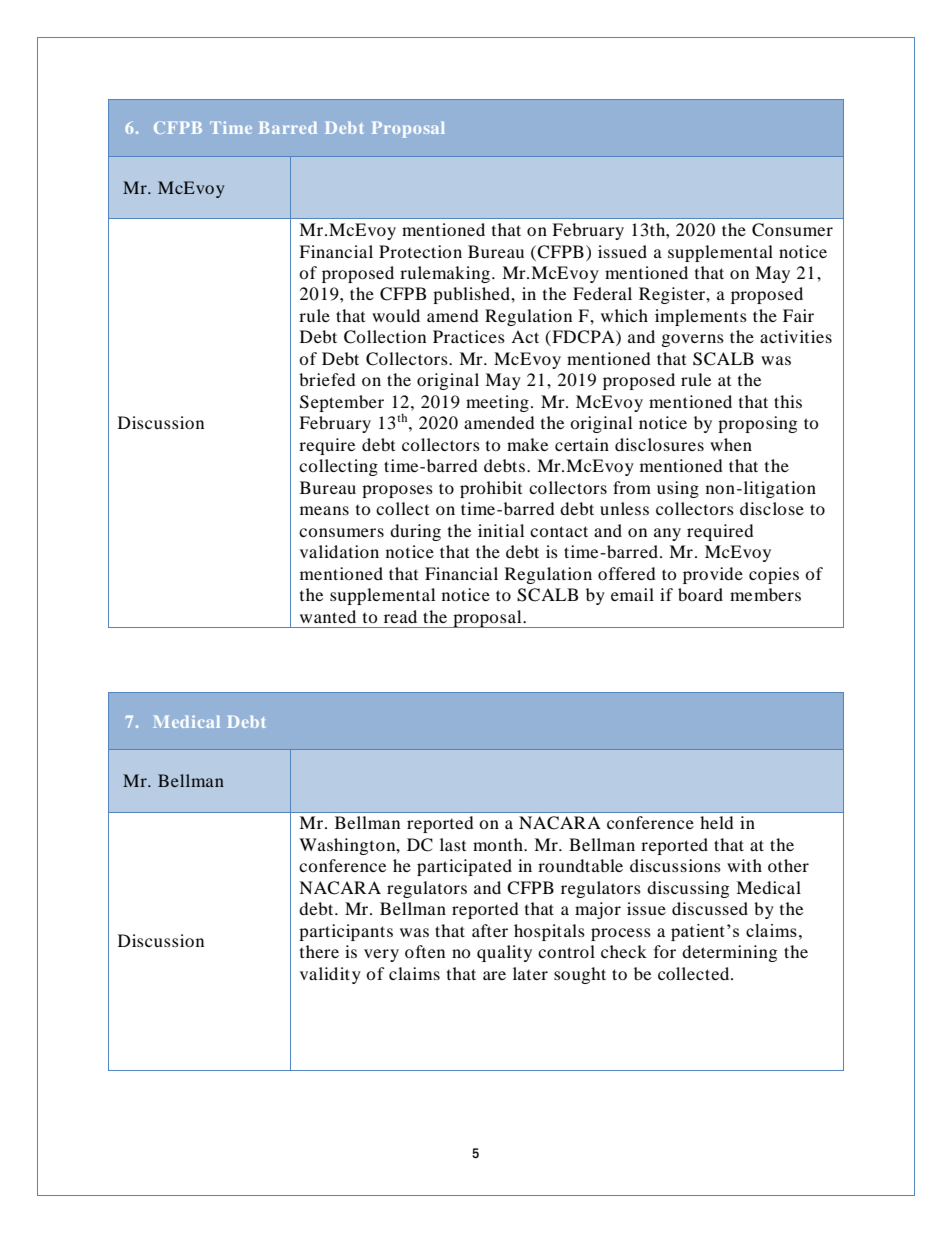  Describe the element at coordinates (602, 293) in the screenshot. I see `Federal` at that location.
